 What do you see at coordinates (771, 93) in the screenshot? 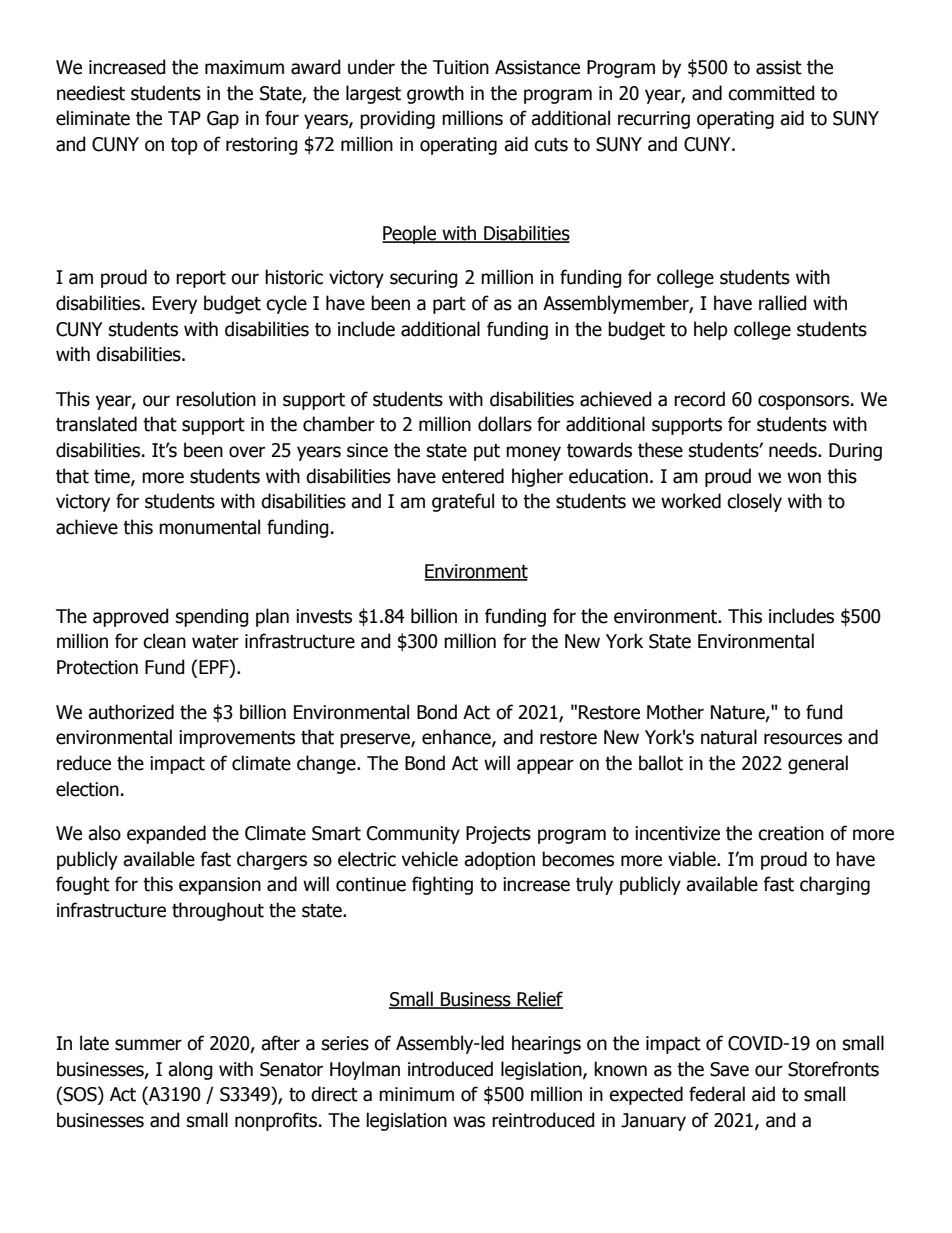
I see `committed` at bounding box center [771, 93].
